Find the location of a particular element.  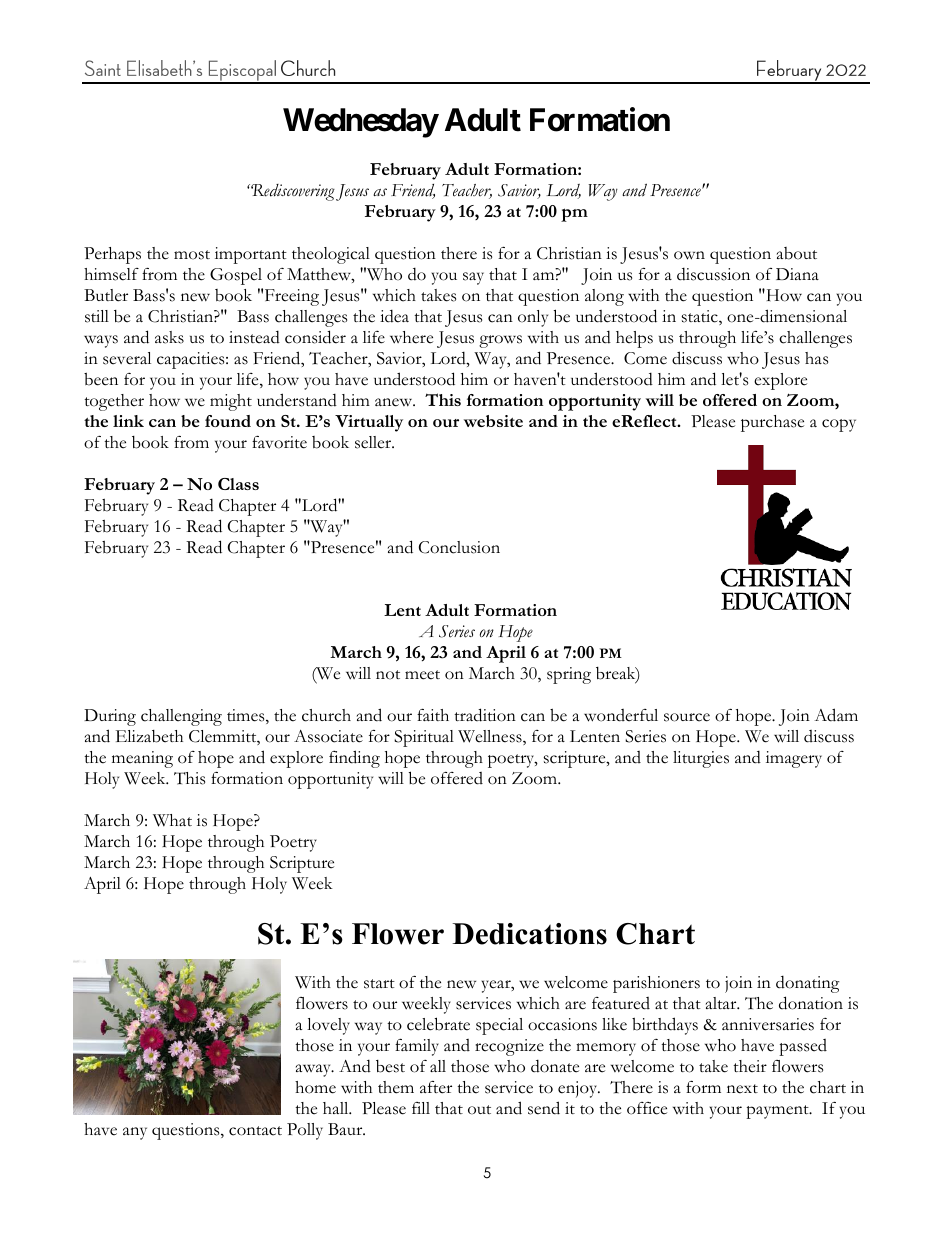

website is located at coordinates (493, 421).
